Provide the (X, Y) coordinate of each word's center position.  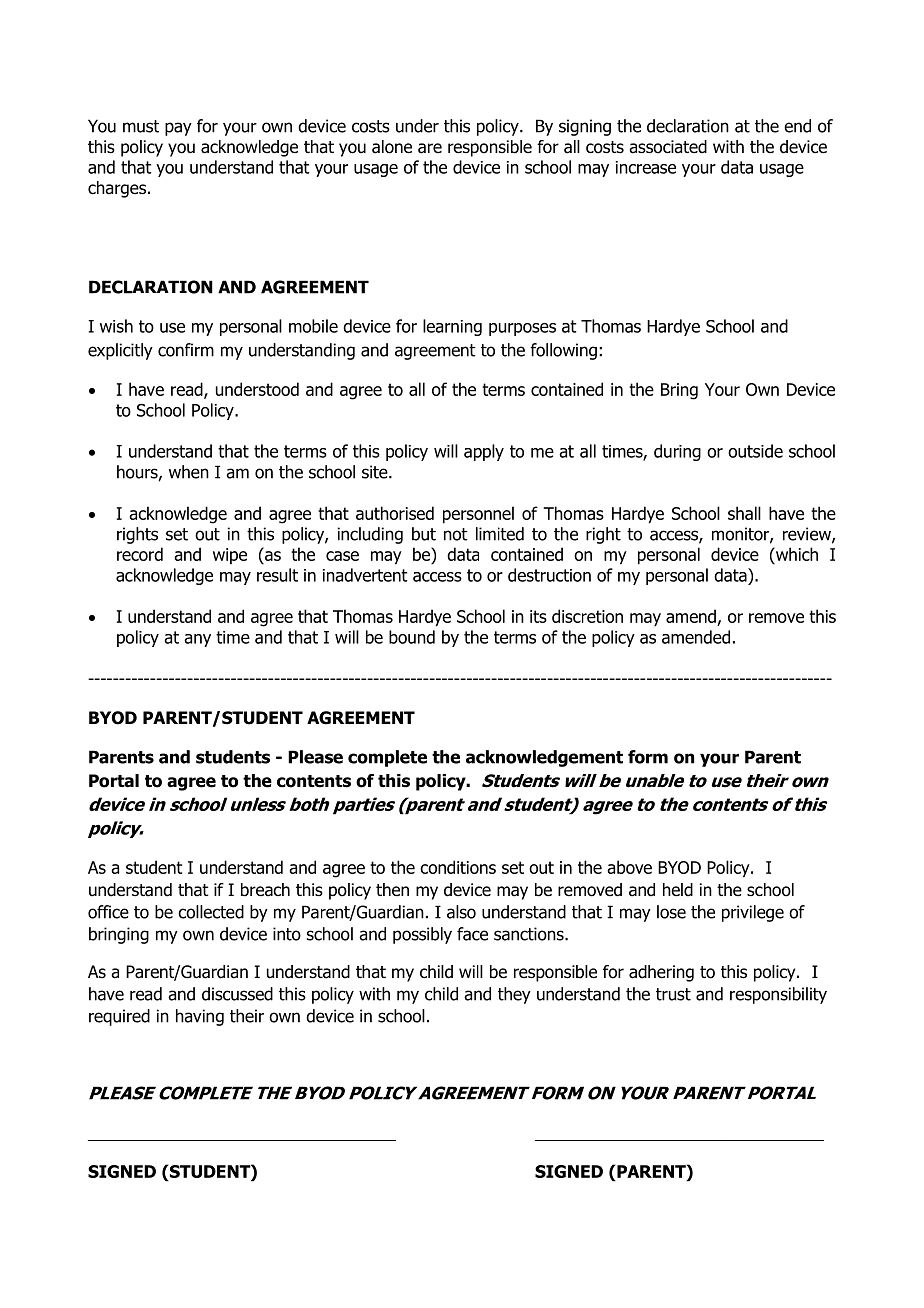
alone (392, 147)
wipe (230, 556)
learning (452, 327)
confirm (186, 350)
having (200, 1017)
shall (744, 513)
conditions (458, 867)
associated (668, 147)
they (514, 995)
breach (265, 890)
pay (178, 129)
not (456, 534)
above (629, 867)
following (563, 351)
